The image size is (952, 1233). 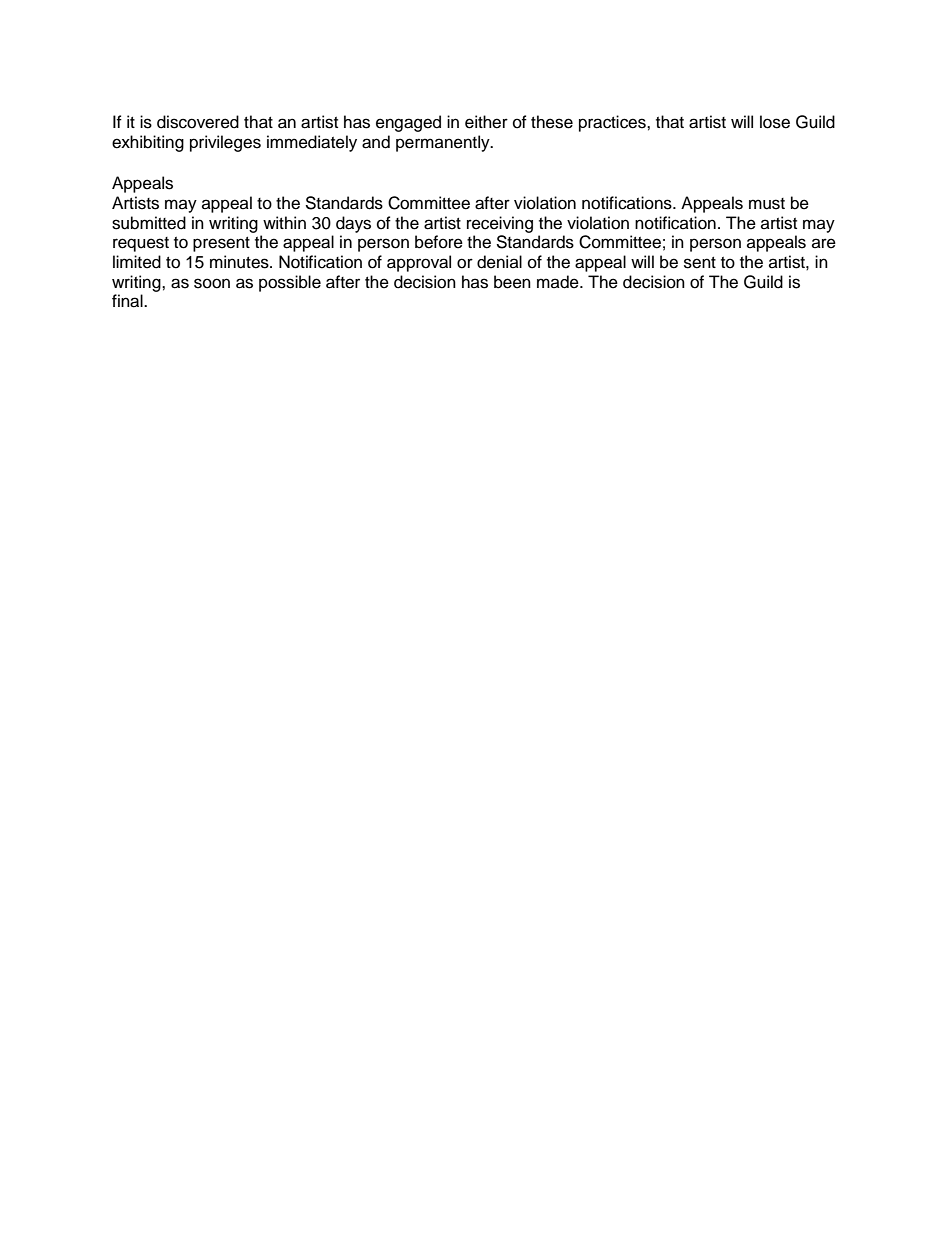 I want to click on before, so click(x=439, y=242).
